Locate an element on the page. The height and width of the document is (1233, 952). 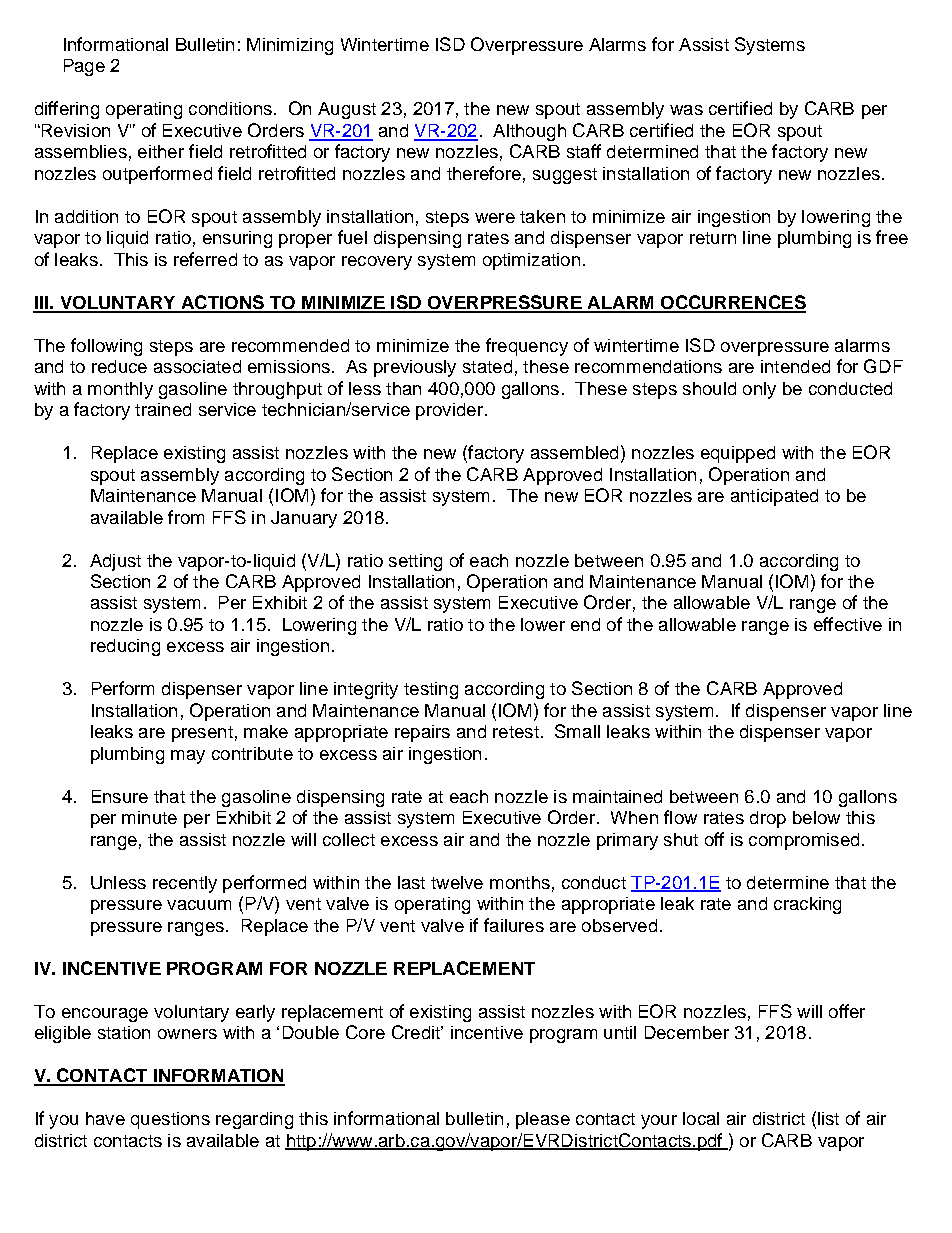
Page is located at coordinates (84, 67).
